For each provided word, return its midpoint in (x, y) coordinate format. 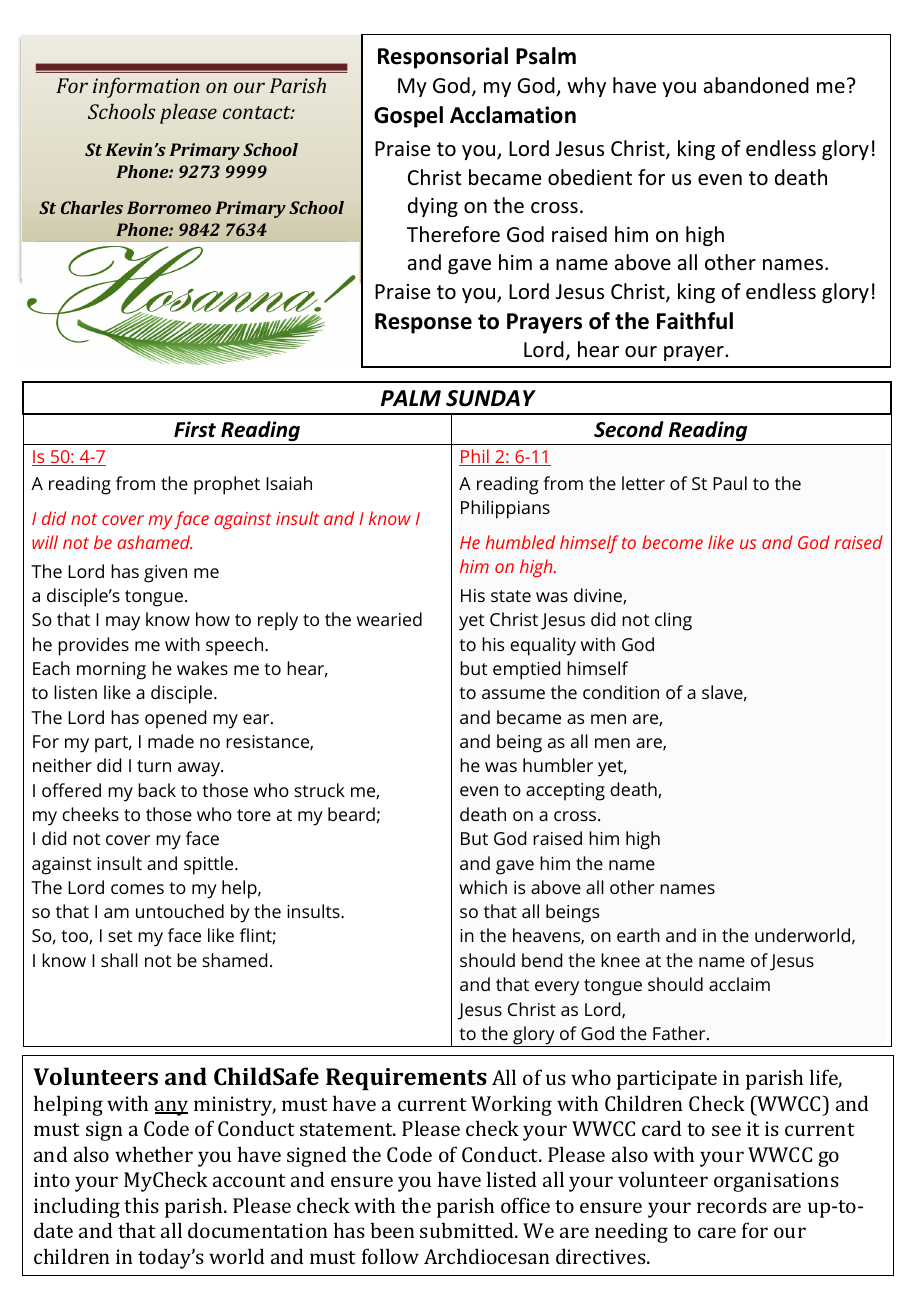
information (146, 87)
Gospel (408, 117)
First (195, 429)
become (672, 542)
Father (680, 1033)
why (586, 87)
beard (351, 814)
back (157, 790)
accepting (565, 792)
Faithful (695, 321)
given (165, 574)
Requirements (406, 1079)
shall (119, 960)
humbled (520, 542)
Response (423, 323)
